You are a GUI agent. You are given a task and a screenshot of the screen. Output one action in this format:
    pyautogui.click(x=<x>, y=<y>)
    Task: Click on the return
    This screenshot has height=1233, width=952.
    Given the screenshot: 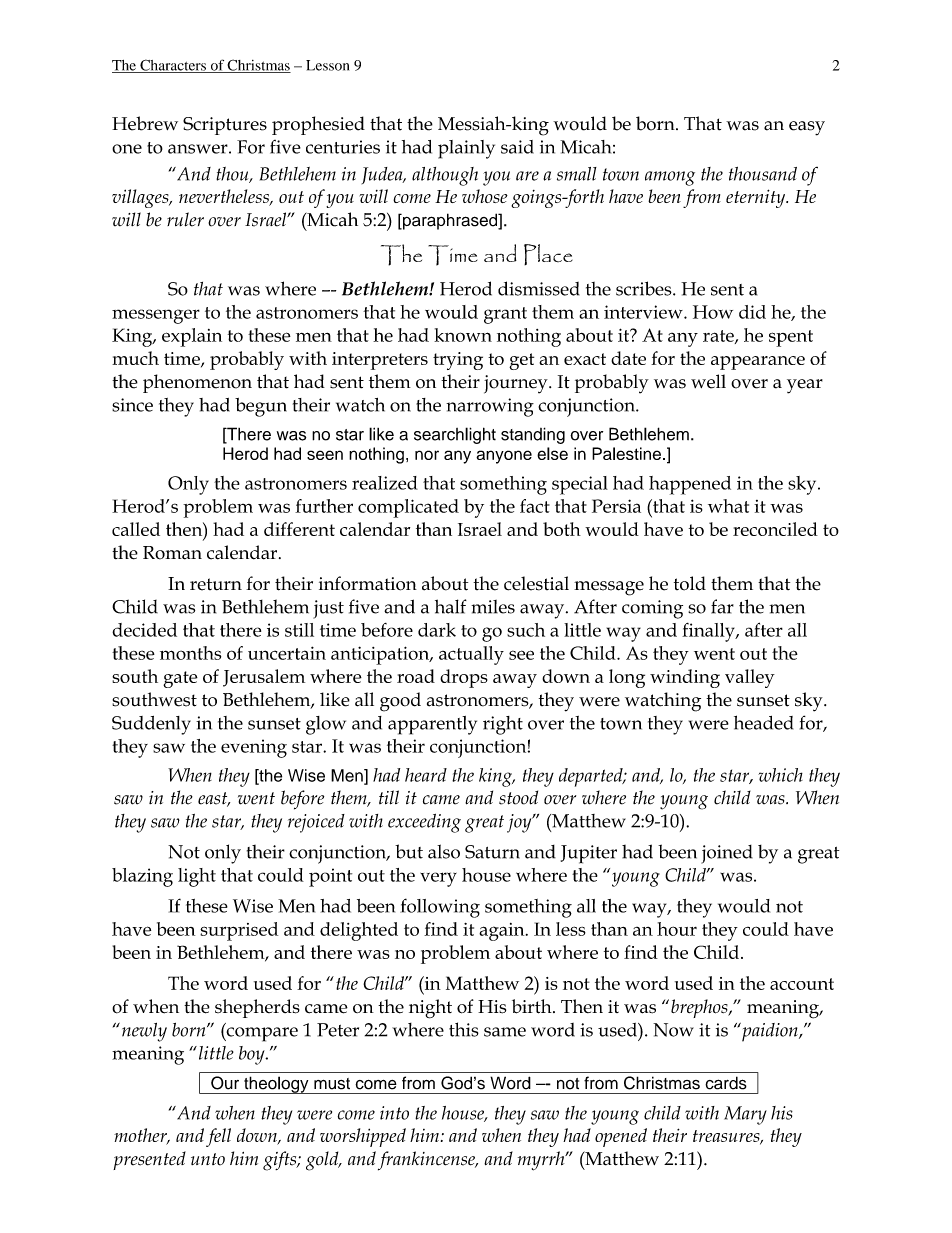 What is the action you would take?
    pyautogui.click(x=216, y=584)
